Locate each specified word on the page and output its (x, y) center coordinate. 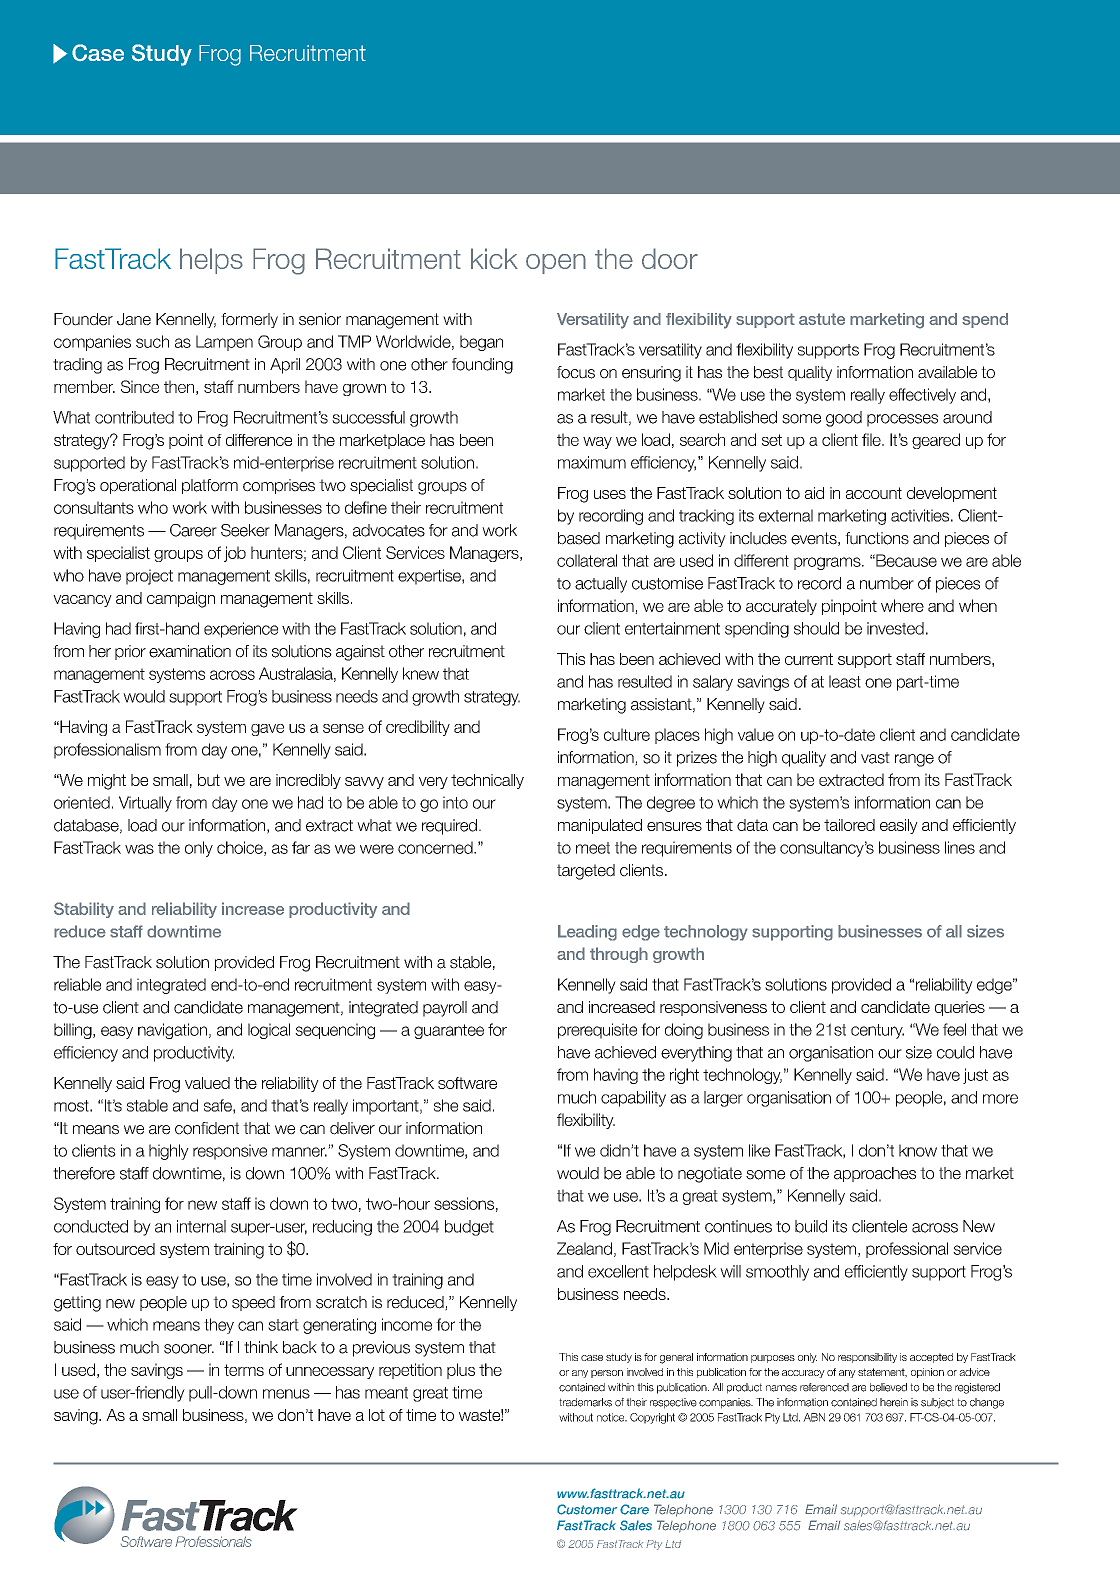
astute (822, 319)
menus (286, 1394)
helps (211, 261)
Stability (84, 910)
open (556, 264)
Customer (587, 1509)
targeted (586, 872)
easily (899, 826)
